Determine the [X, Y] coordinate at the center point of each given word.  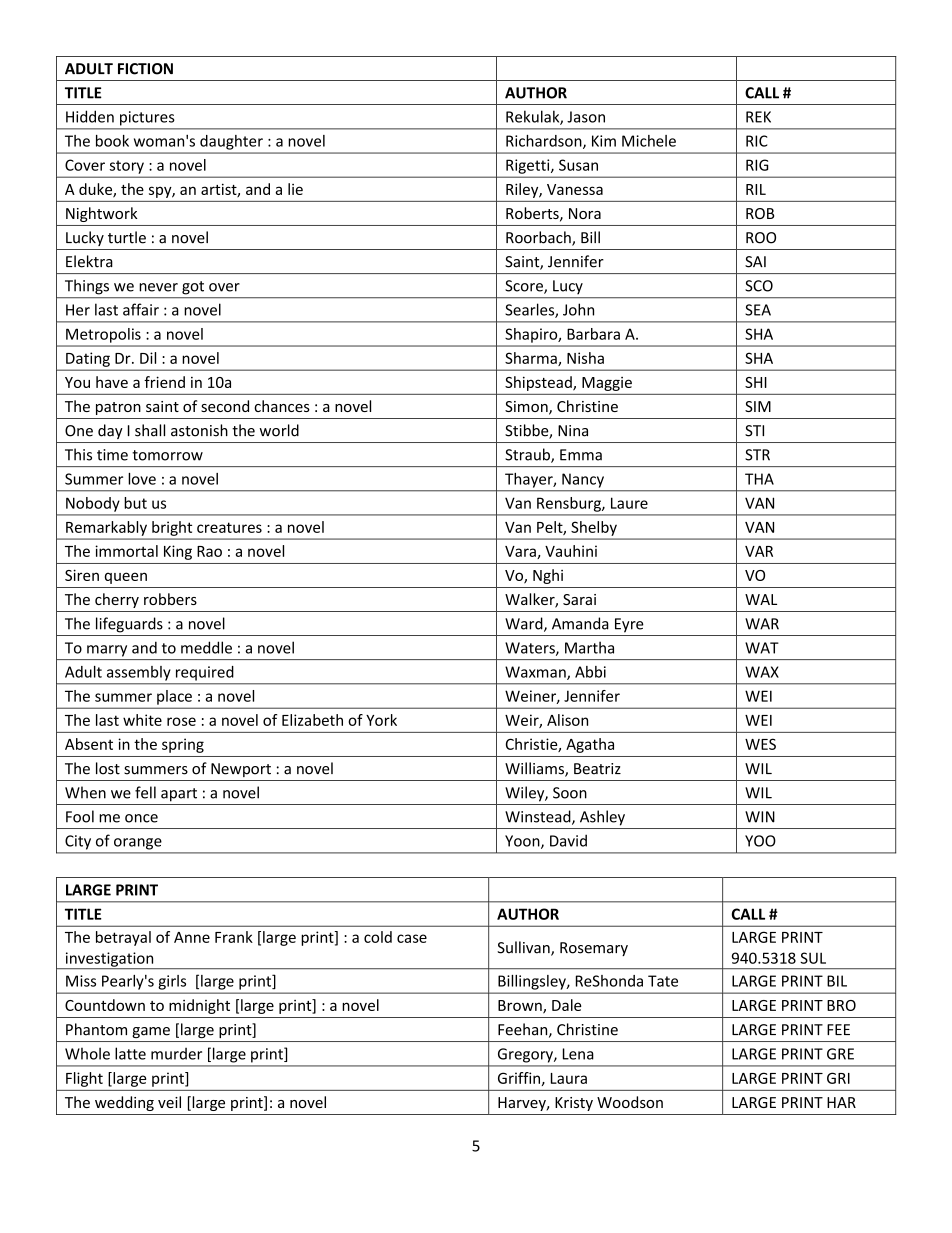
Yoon [523, 842]
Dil [148, 358]
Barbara [593, 334]
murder [176, 1054]
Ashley [602, 818]
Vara [521, 552]
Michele [649, 141]
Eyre [629, 625]
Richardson [545, 142]
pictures [147, 118]
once [141, 818]
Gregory [526, 1055]
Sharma [532, 359]
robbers [170, 599]
